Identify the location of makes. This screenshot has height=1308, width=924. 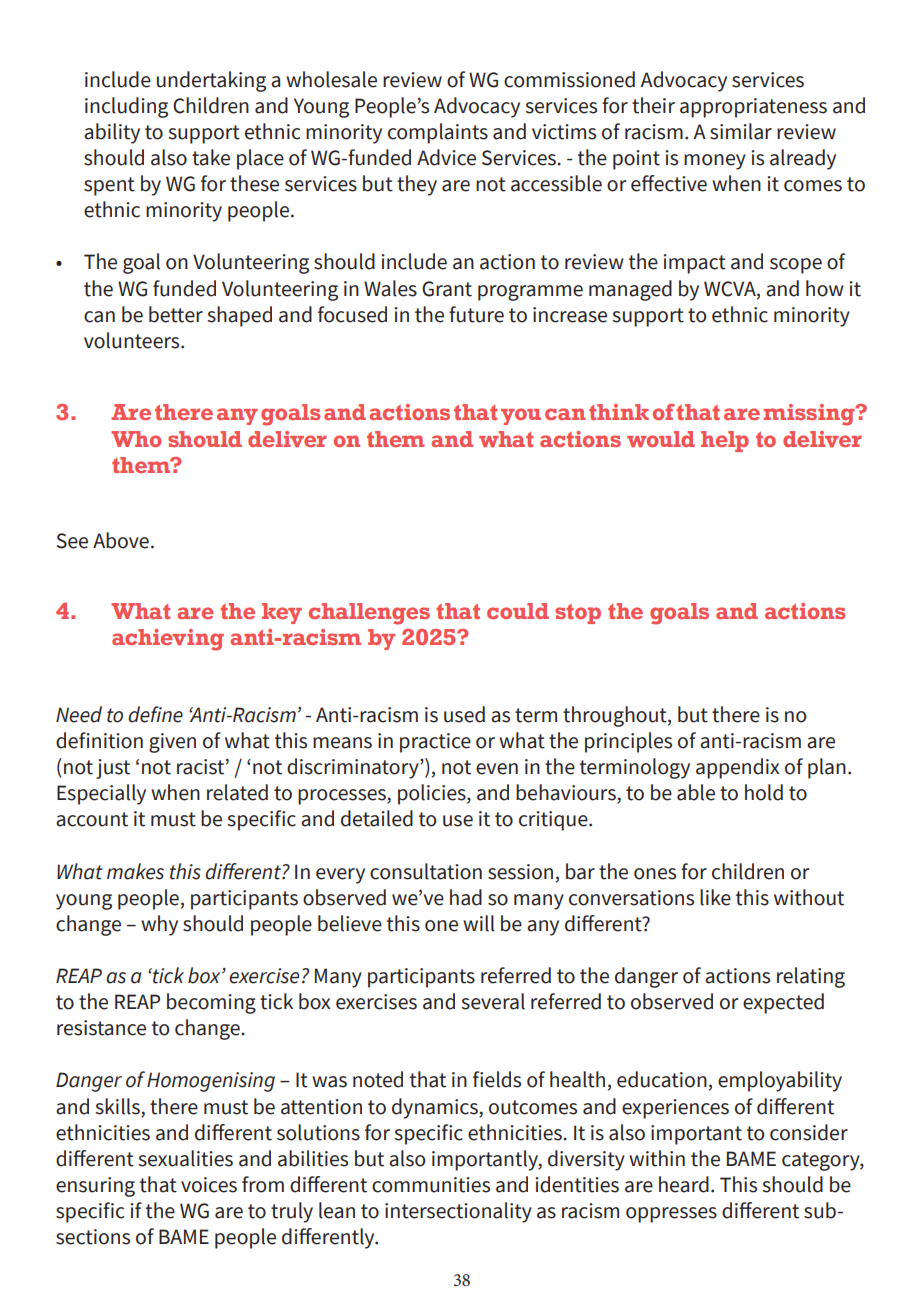
(135, 871).
